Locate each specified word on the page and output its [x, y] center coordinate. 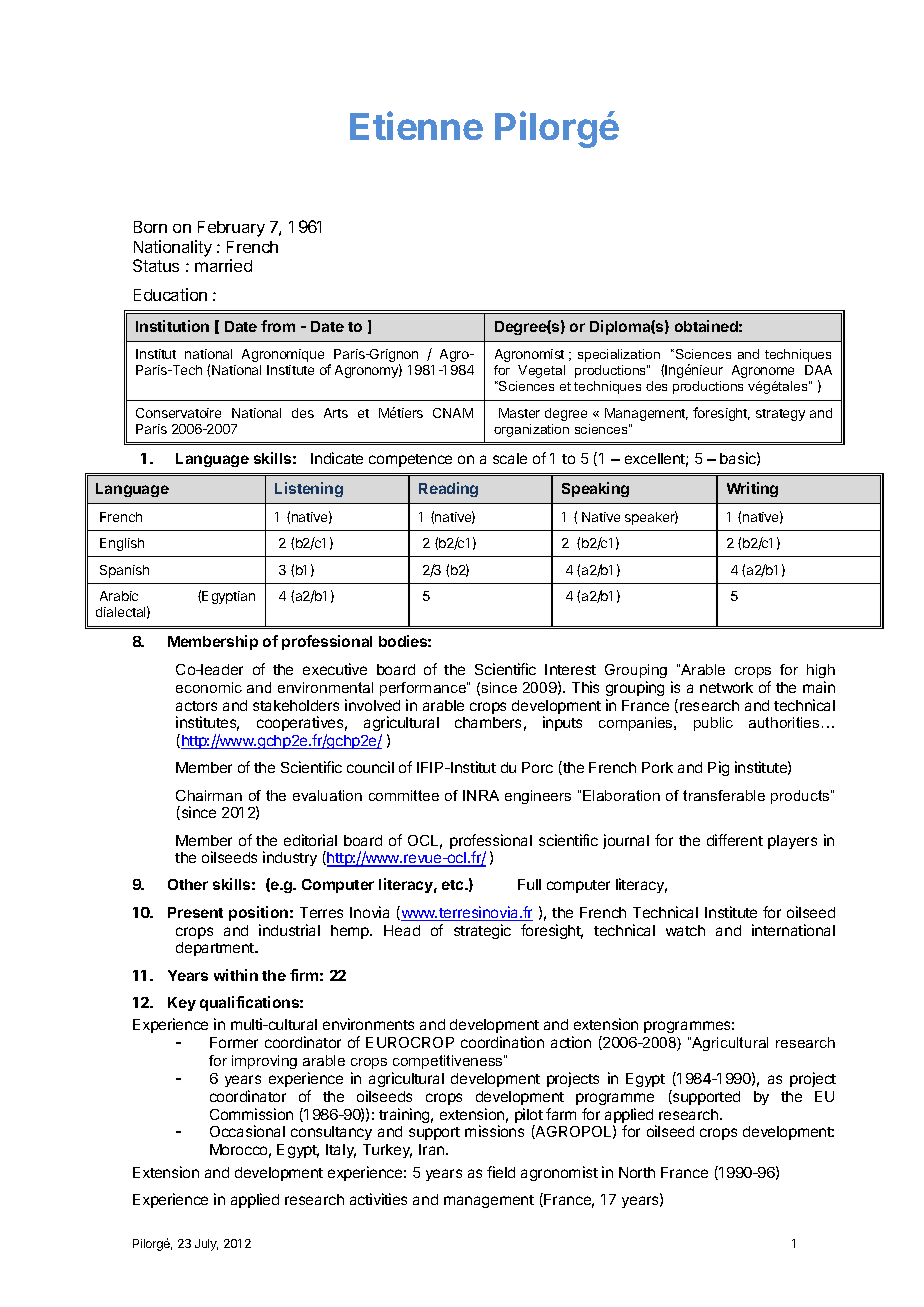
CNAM [453, 413]
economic [209, 687]
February [231, 229]
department [216, 949]
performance [424, 689]
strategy [780, 415]
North [637, 1172]
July [206, 1245]
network [726, 687]
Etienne [416, 125]
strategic [482, 931]
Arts [336, 413]
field [501, 1172]
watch [685, 930]
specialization [619, 355]
